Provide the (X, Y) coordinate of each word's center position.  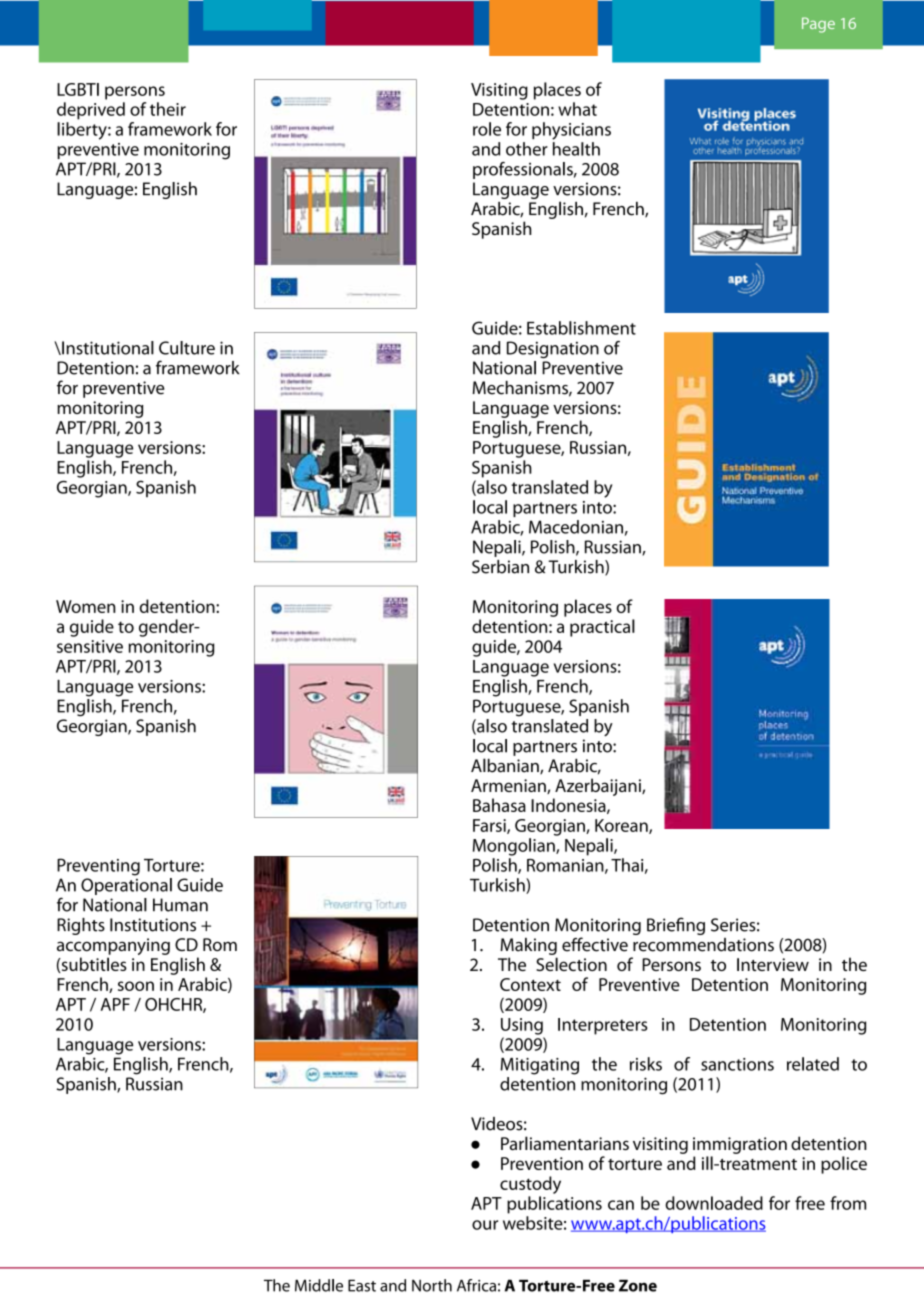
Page (818, 25)
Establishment (581, 328)
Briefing (676, 926)
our (485, 1225)
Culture (187, 348)
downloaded (714, 1203)
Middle (319, 1285)
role (487, 129)
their (168, 109)
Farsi (490, 826)
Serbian (500, 567)
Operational (126, 886)
